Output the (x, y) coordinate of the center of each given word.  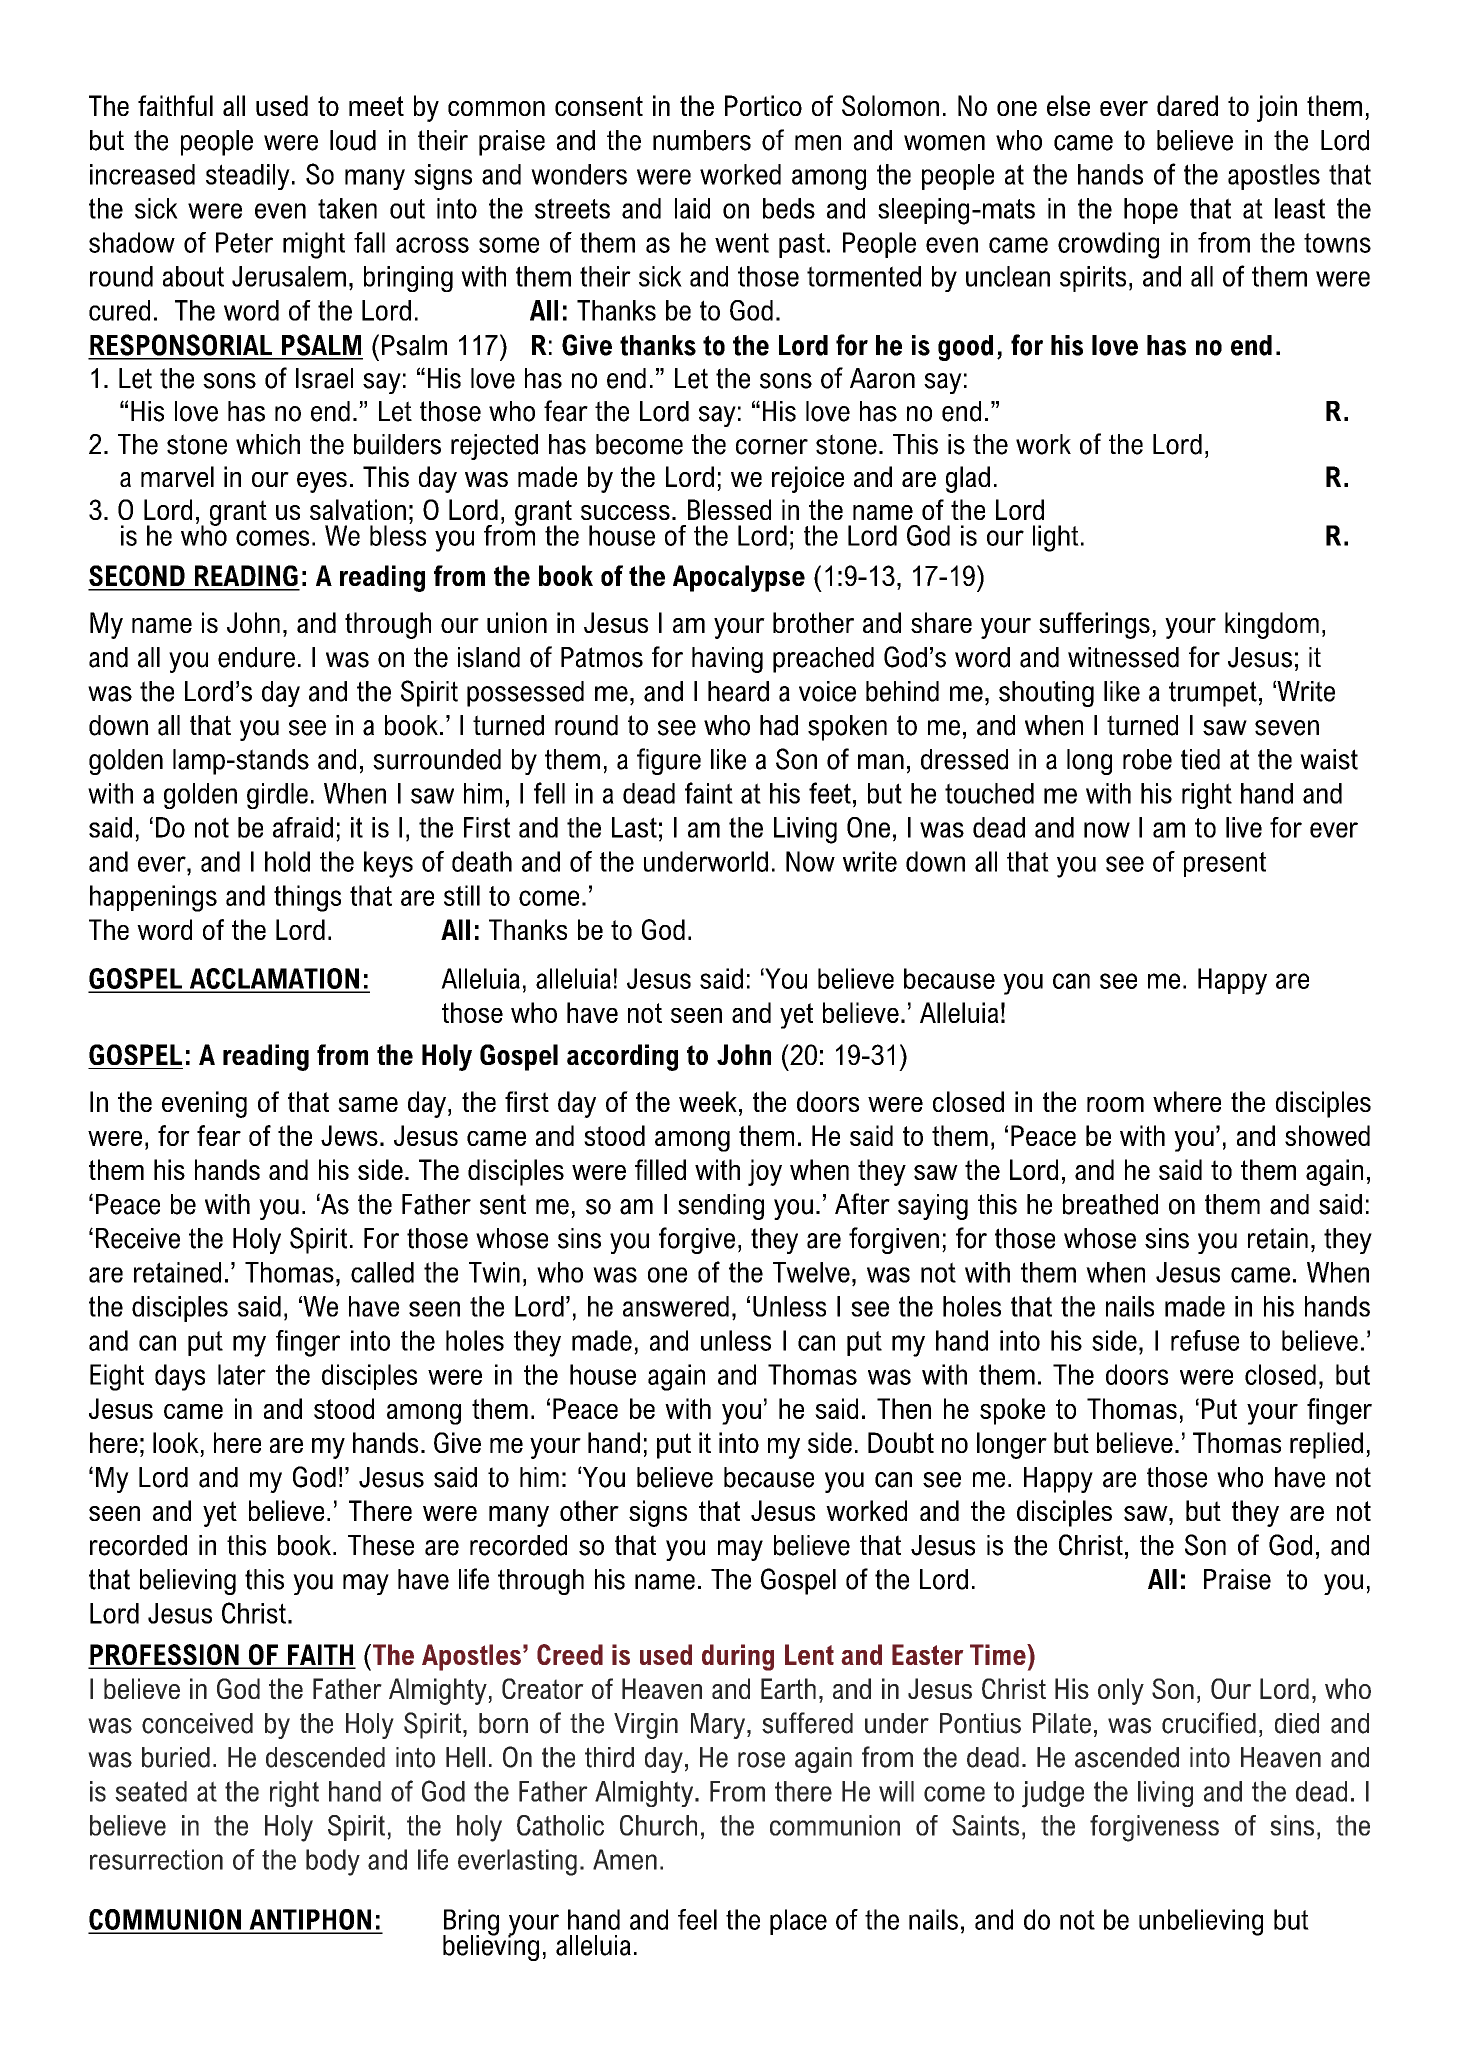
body (333, 1862)
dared (1187, 105)
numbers (702, 140)
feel (697, 1919)
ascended (1127, 1757)
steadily (248, 177)
